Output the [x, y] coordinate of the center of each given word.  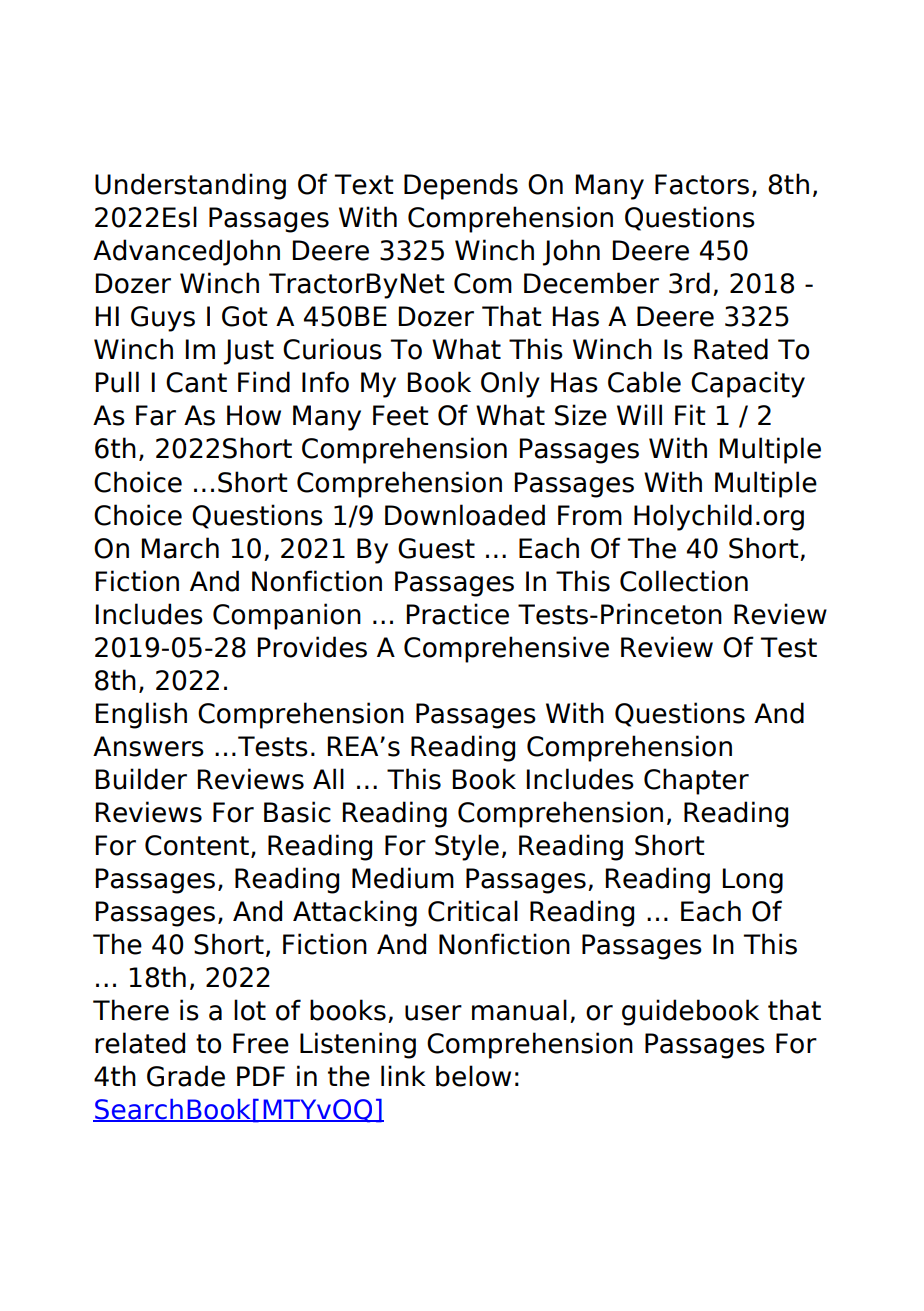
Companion [287, 616]
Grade [186, 1076]
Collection [684, 581]
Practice [458, 614]
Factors [702, 184]
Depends [461, 186]
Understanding [190, 186]
